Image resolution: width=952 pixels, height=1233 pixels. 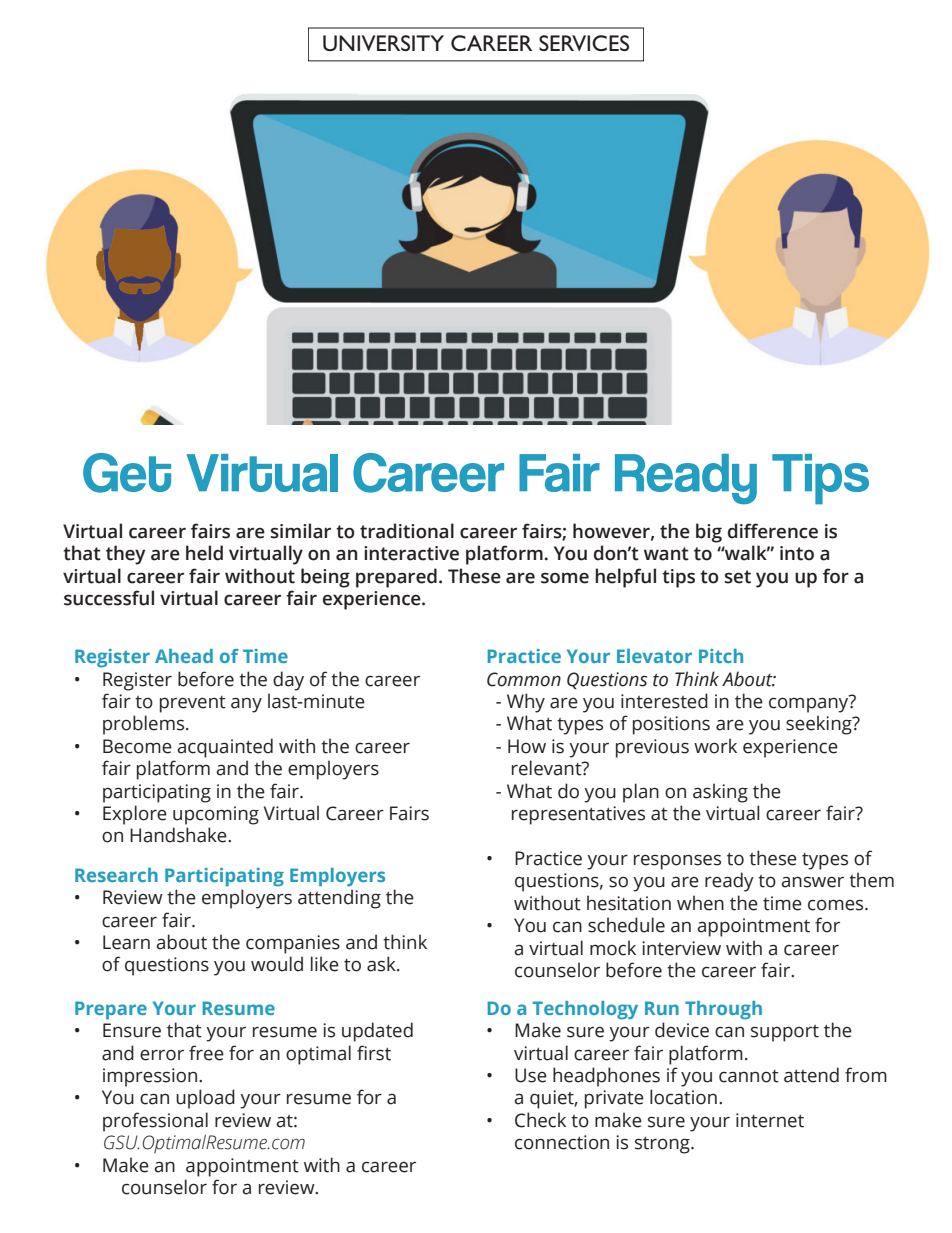 What do you see at coordinates (738, 577) in the screenshot?
I see `set` at bounding box center [738, 577].
